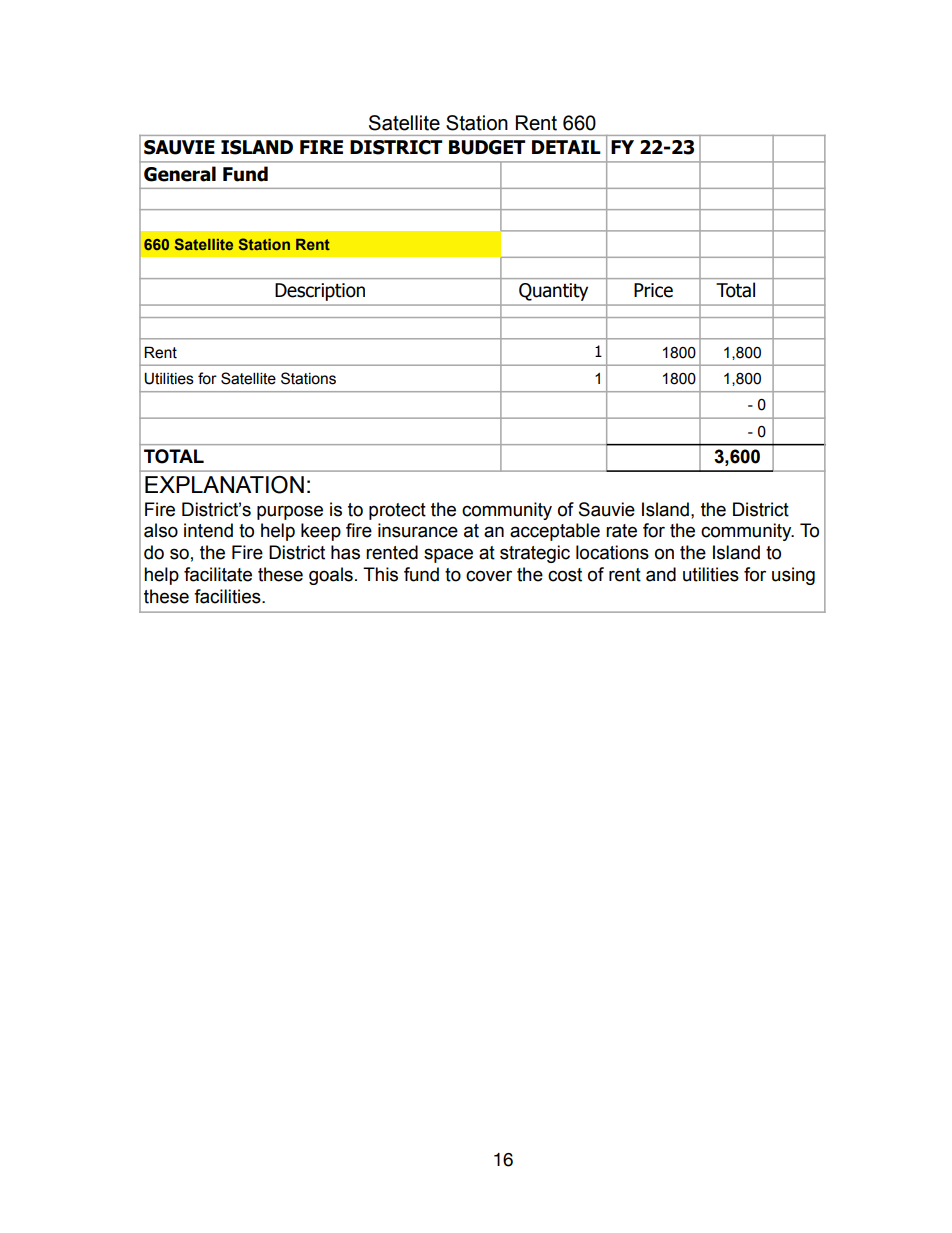 The width and height of the image is (952, 1233). Describe the element at coordinates (487, 147) in the image. I see `BUDGET` at that location.
